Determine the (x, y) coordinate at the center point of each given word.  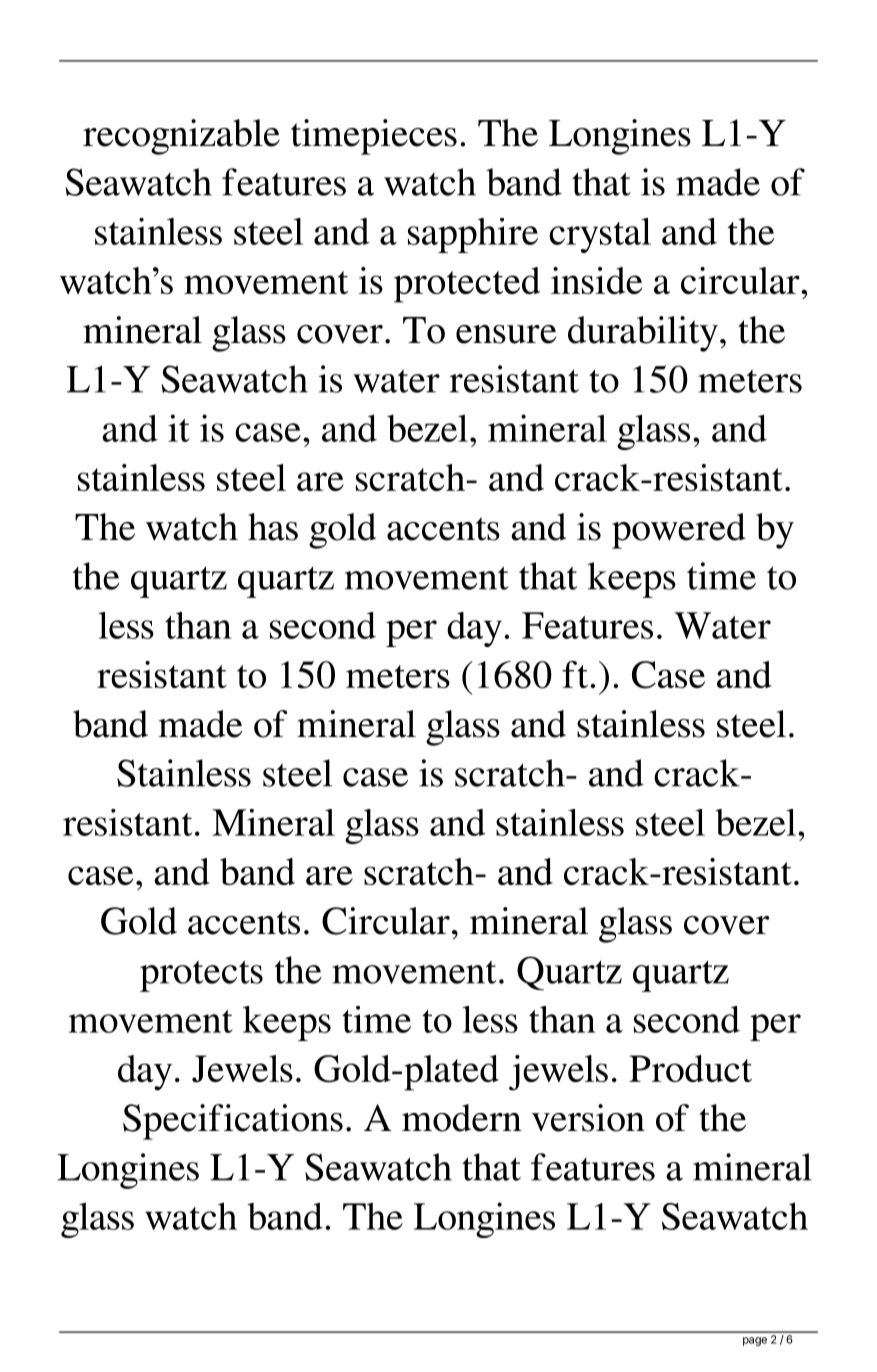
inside (596, 280)
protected (467, 285)
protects (201, 976)
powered (679, 531)
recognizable (181, 137)
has (273, 527)
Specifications (233, 1122)
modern (462, 1118)
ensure (506, 334)
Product (690, 1068)
